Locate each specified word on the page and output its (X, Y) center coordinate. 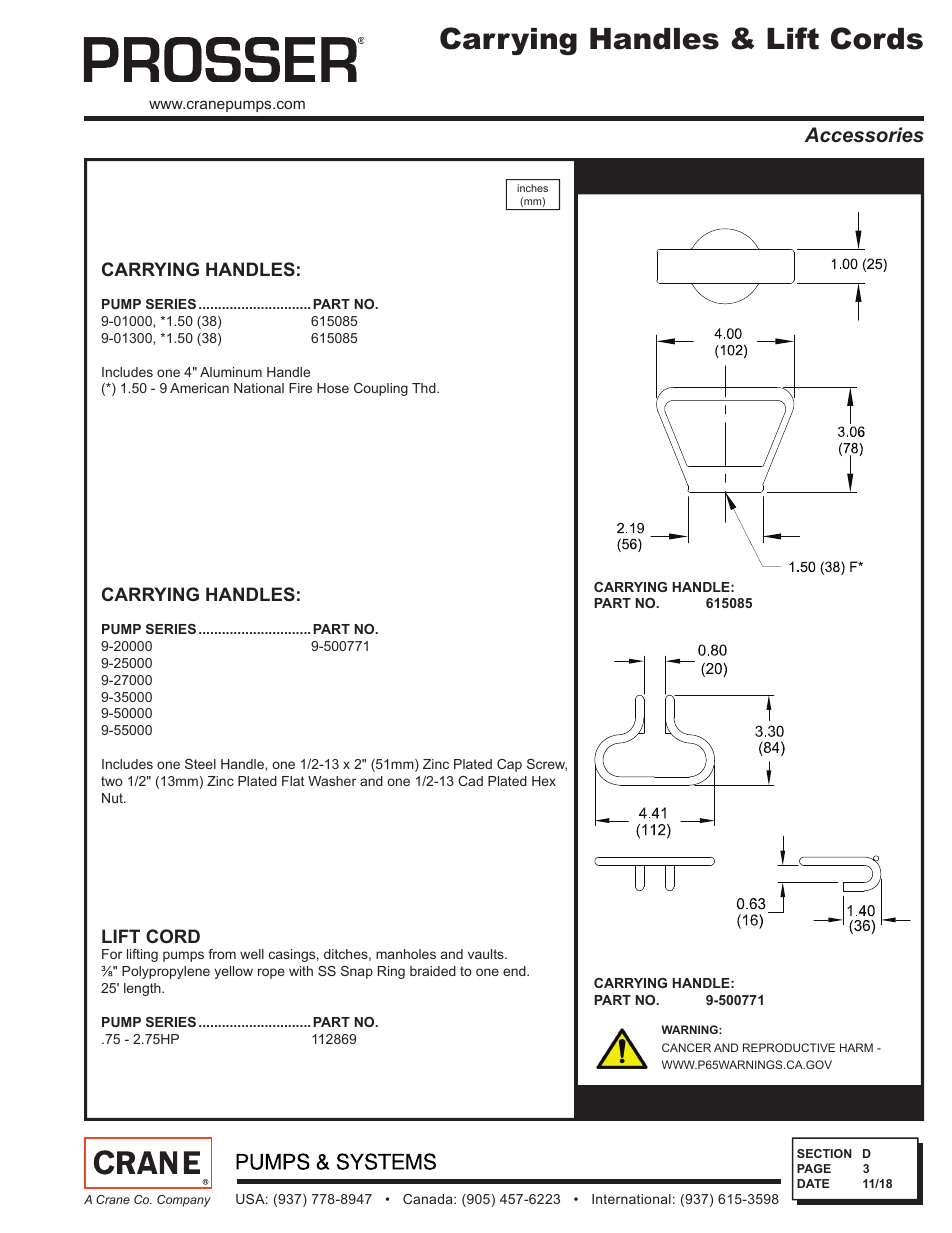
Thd (425, 388)
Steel (200, 764)
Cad (470, 781)
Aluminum (231, 372)
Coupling (381, 389)
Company (184, 1201)
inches (532, 188)
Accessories (864, 135)
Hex (544, 781)
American (199, 388)
